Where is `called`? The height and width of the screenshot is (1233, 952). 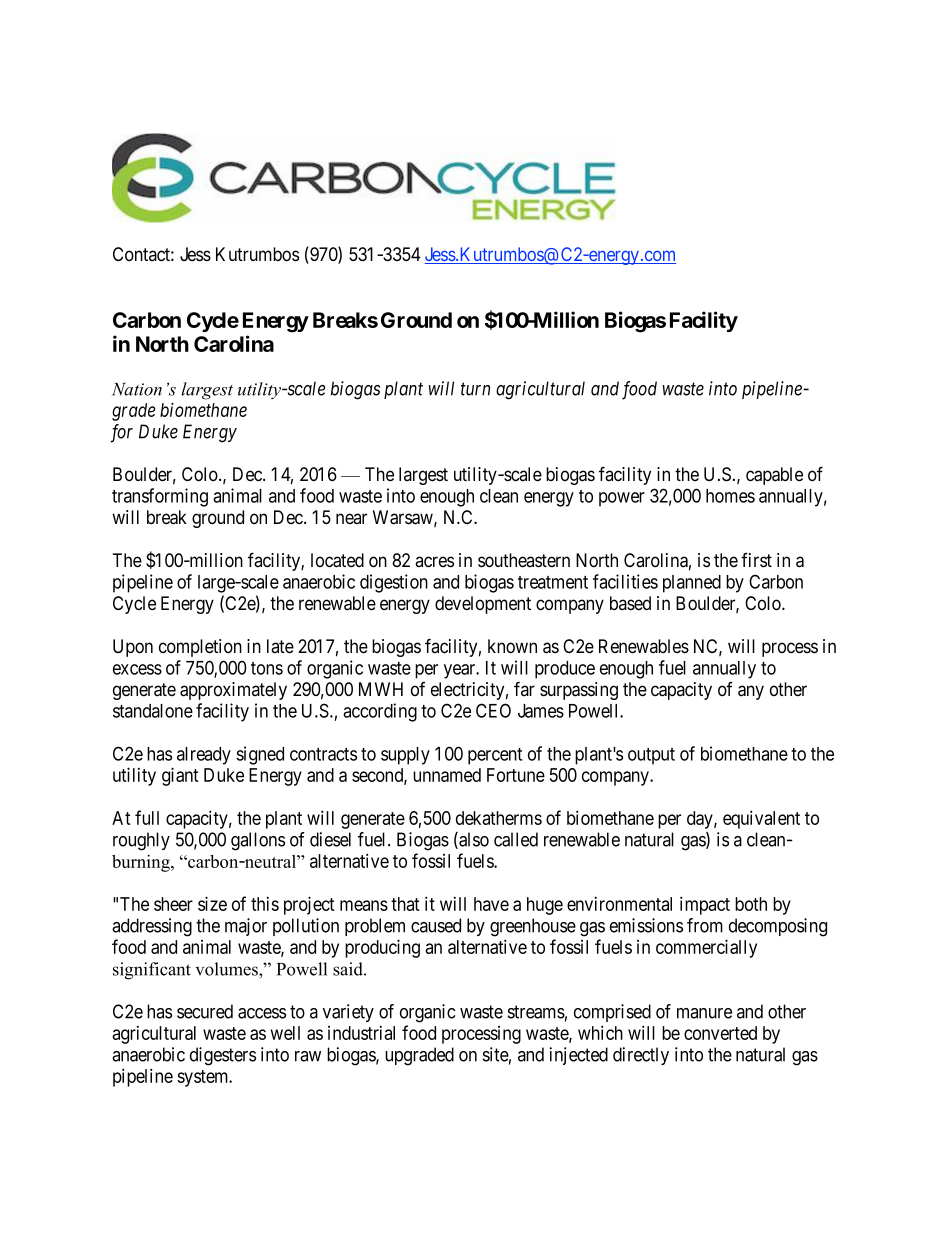 called is located at coordinates (516, 839).
